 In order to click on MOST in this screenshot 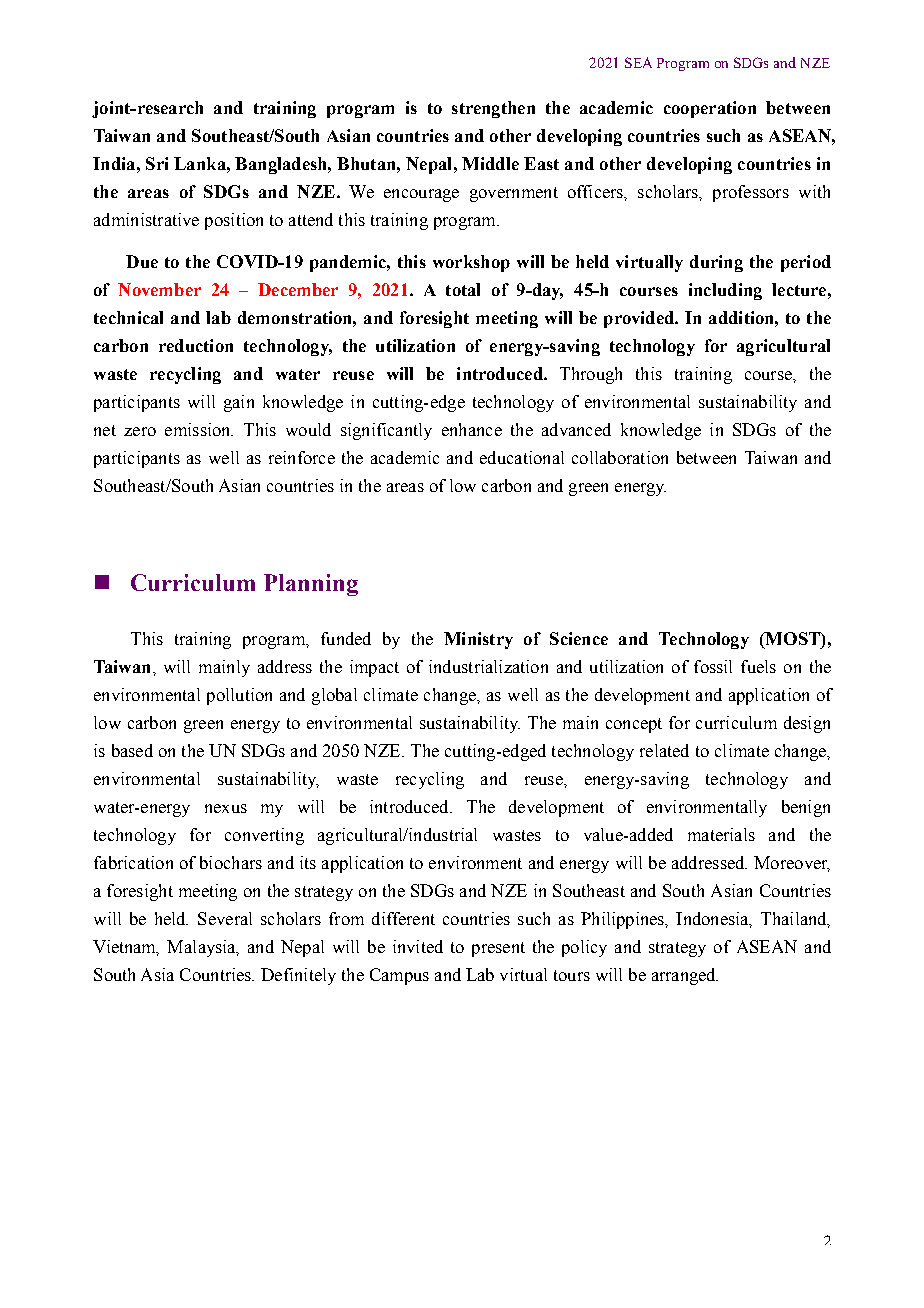, I will do `click(792, 640)`.
